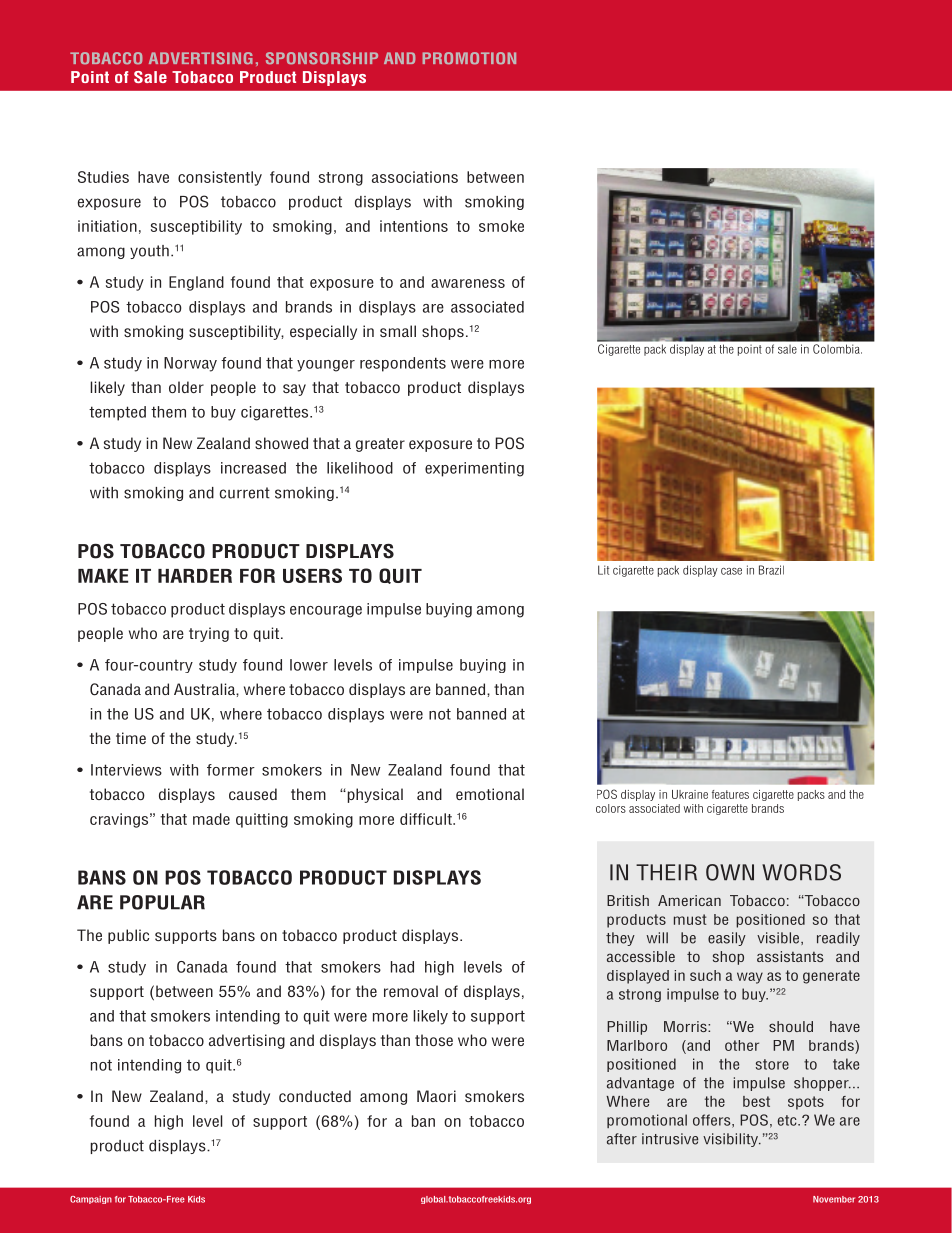 Image resolution: width=952 pixels, height=1233 pixels. I want to click on Maori, so click(436, 1096).
